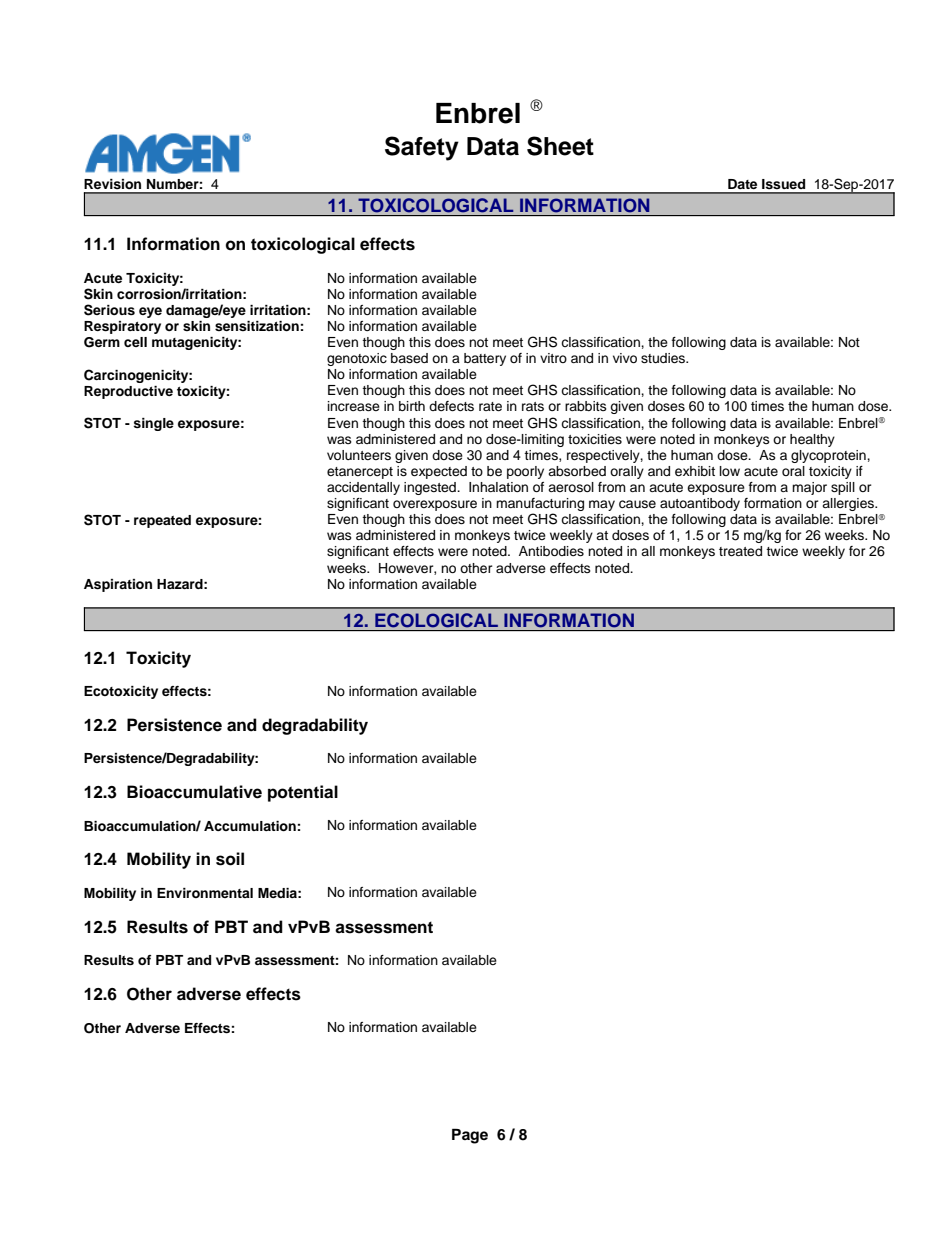 The width and height of the screenshot is (952, 1233). What do you see at coordinates (470, 1136) in the screenshot?
I see `Page` at bounding box center [470, 1136].
